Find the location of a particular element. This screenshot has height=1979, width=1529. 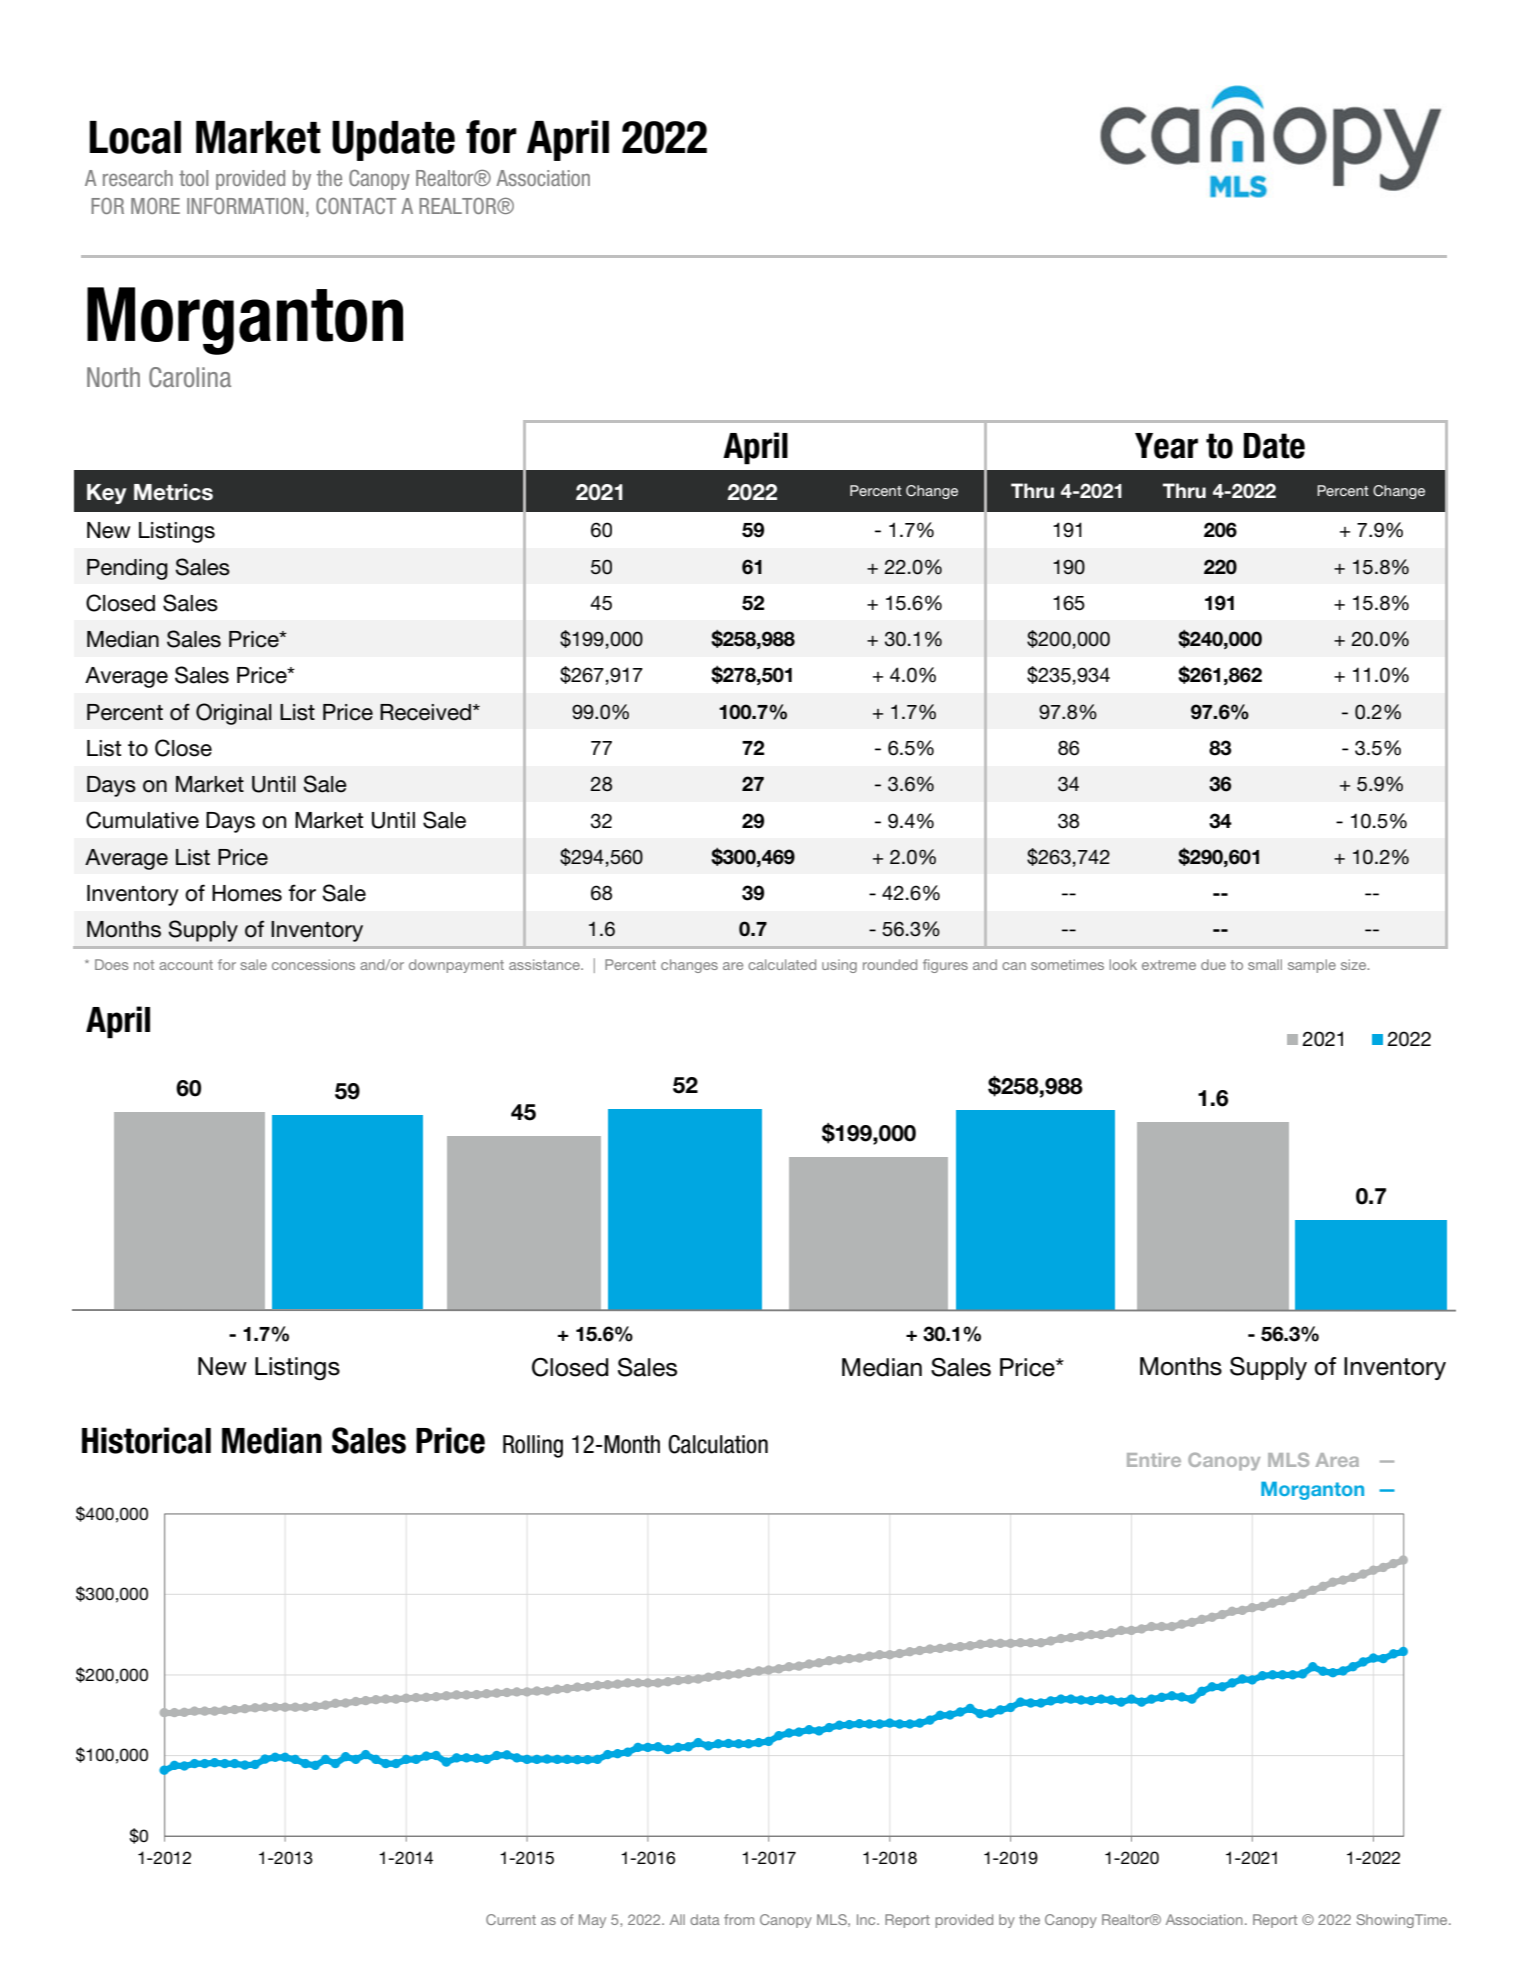

INFORMATION is located at coordinates (245, 206).
